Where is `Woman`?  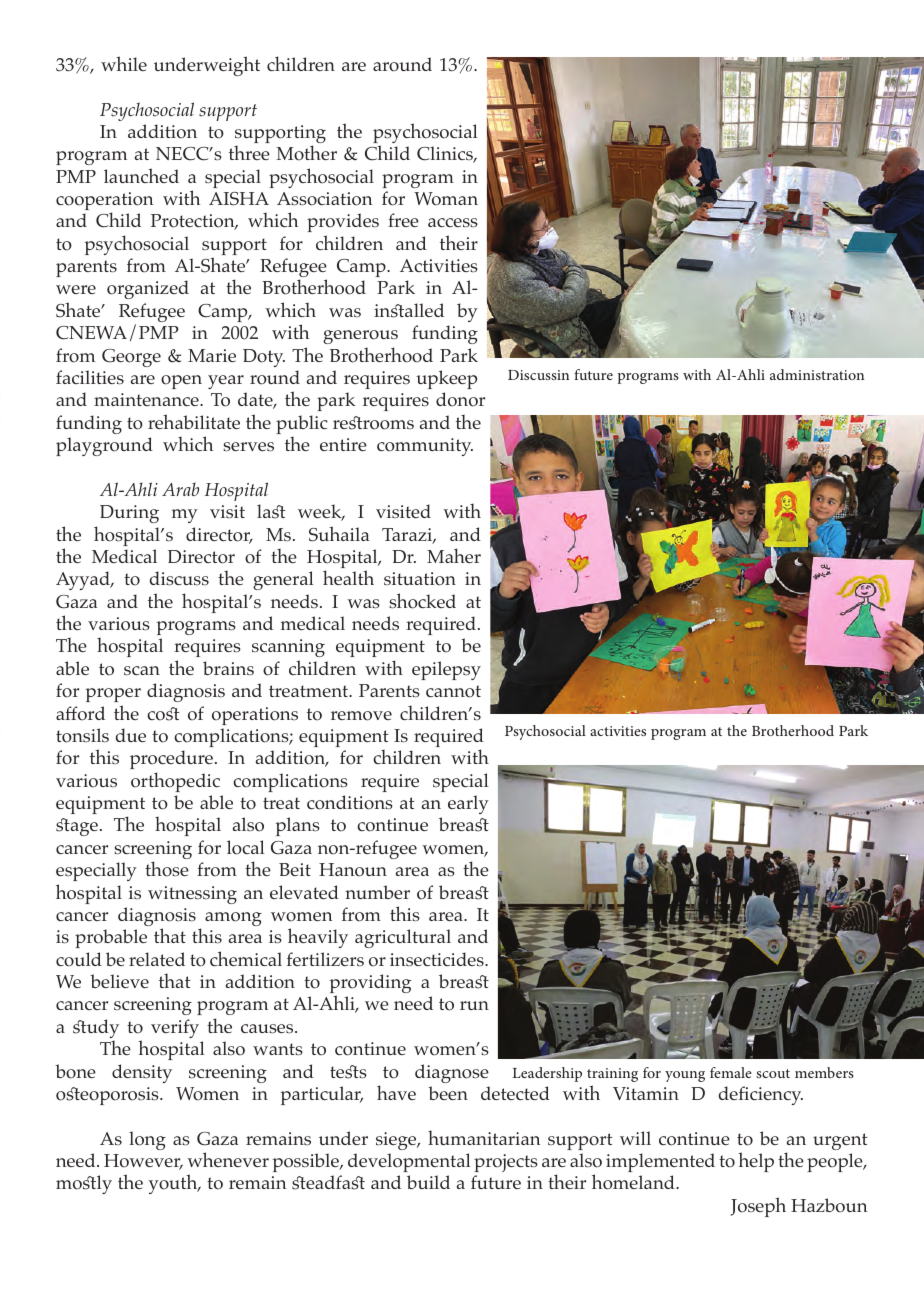 Woman is located at coordinates (446, 199).
